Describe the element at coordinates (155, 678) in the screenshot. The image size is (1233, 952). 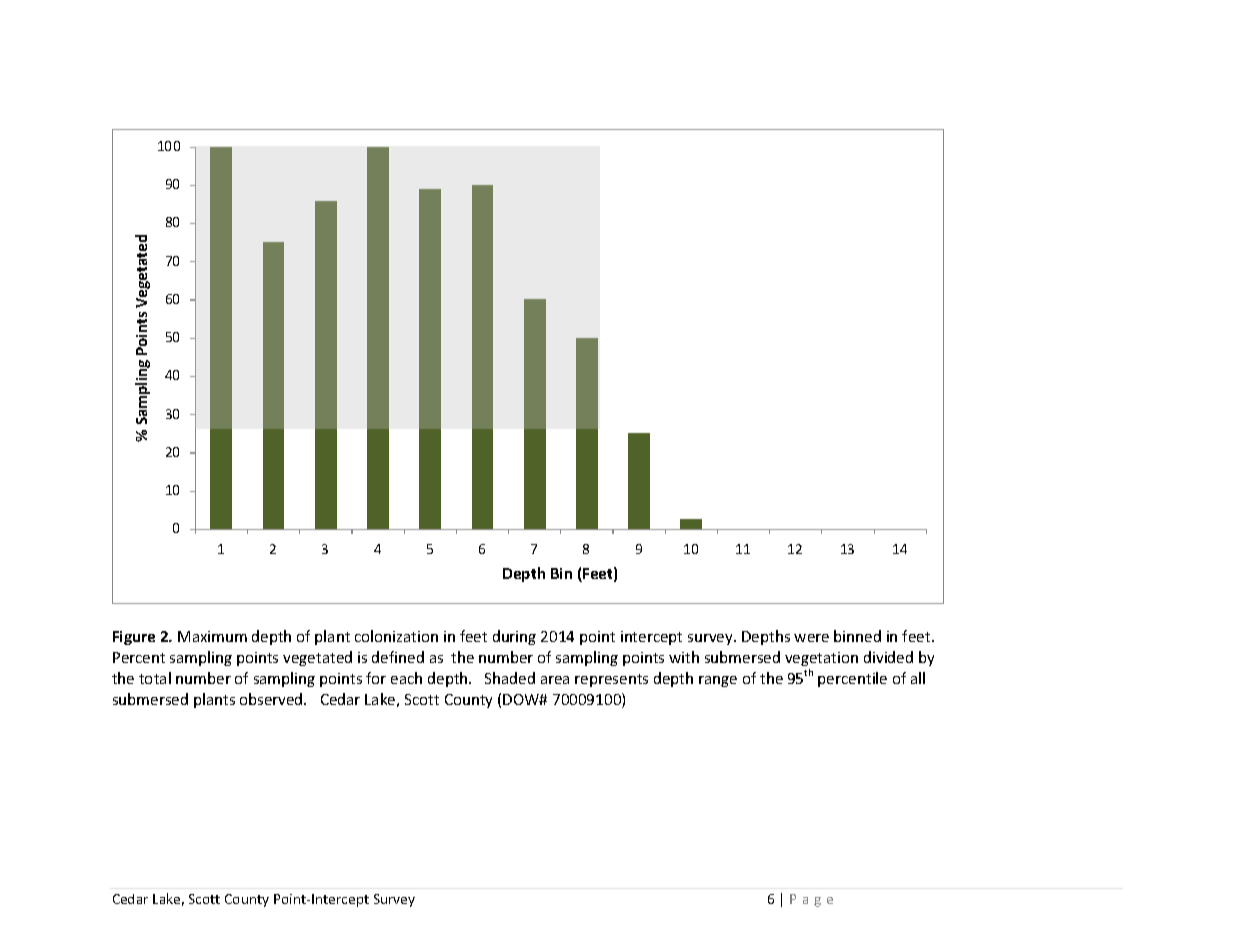
I see `total` at that location.
